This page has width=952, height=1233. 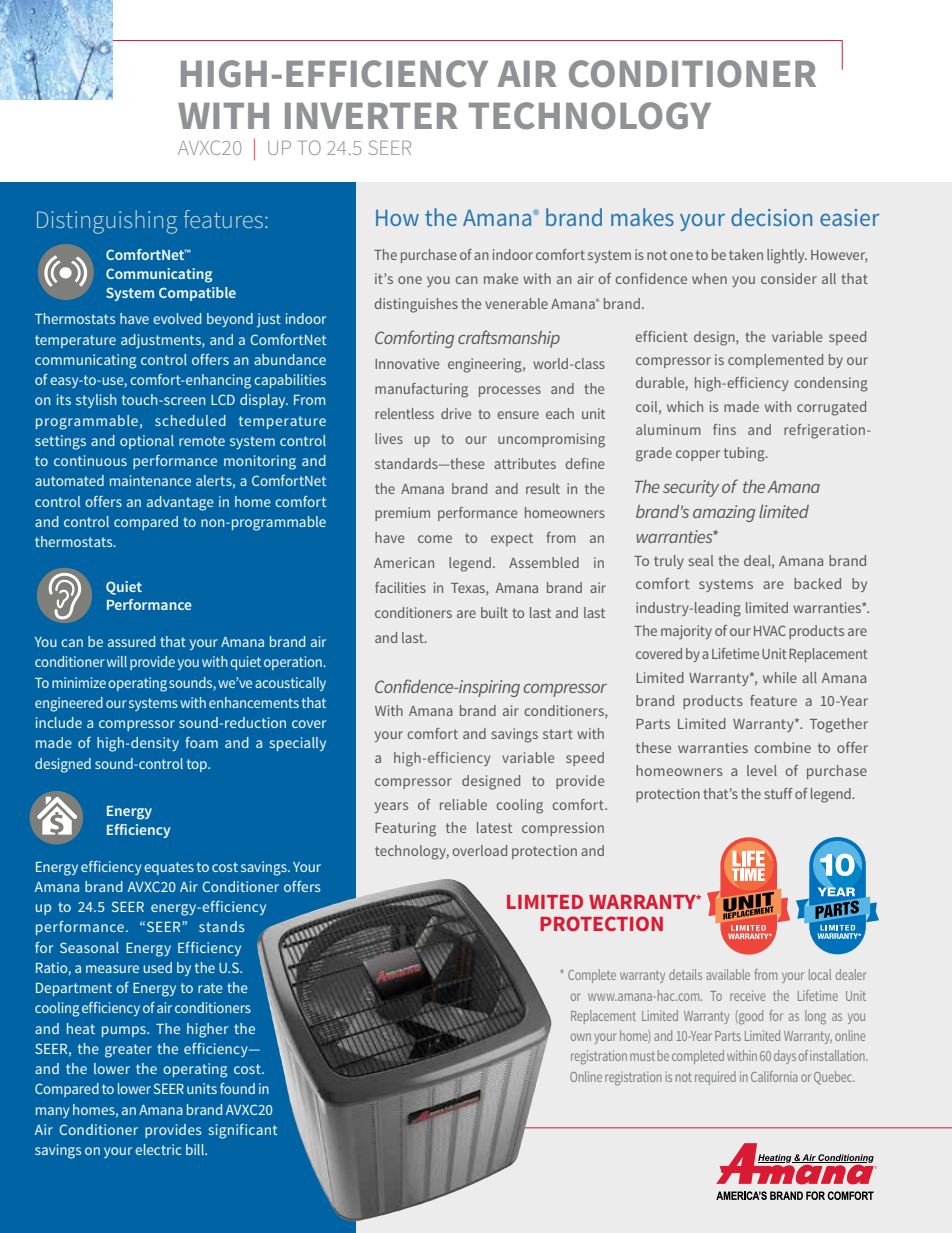 I want to click on equates, so click(x=169, y=868).
